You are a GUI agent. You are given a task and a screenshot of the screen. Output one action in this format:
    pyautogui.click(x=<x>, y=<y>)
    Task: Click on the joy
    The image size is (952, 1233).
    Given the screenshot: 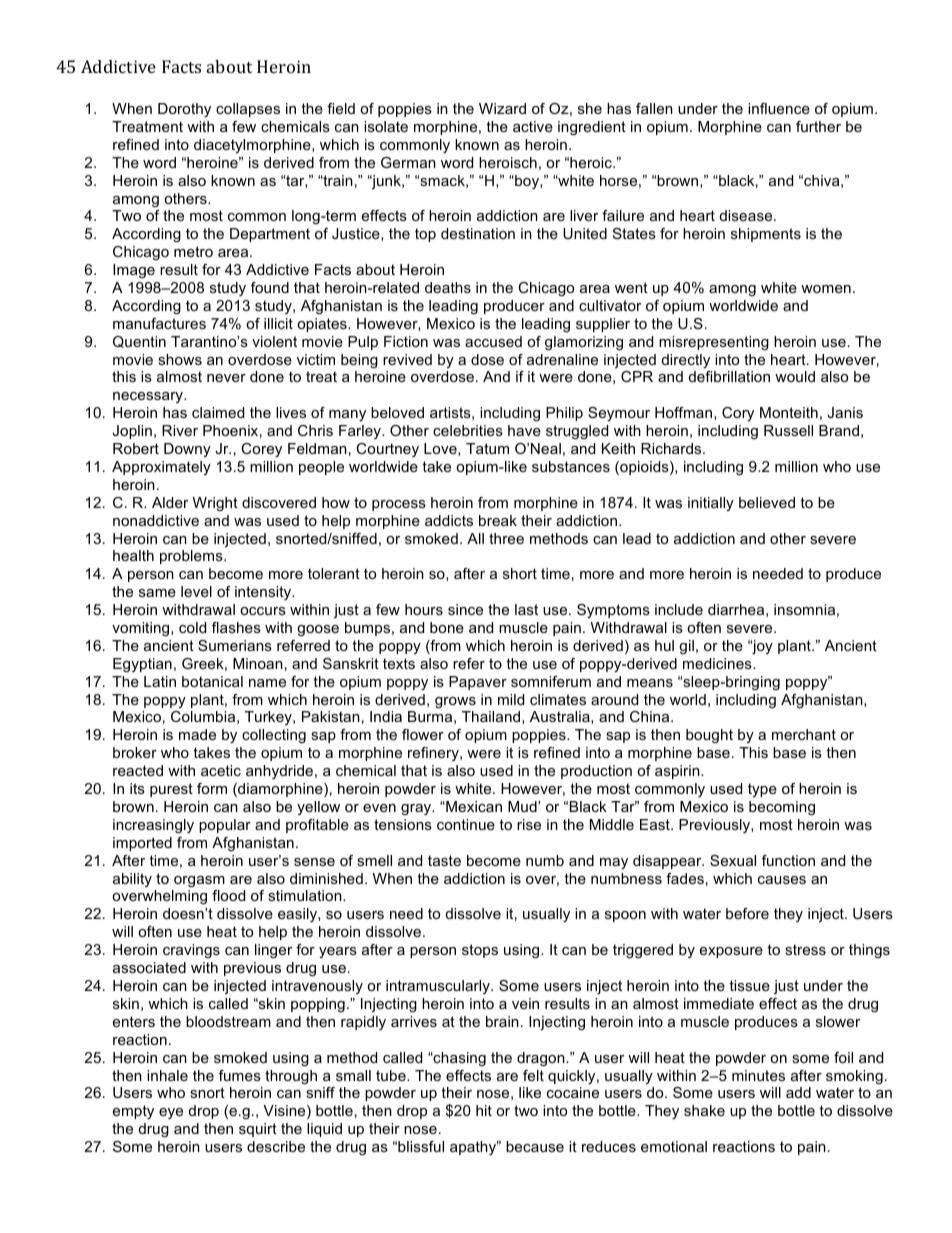 What is the action you would take?
    pyautogui.click(x=761, y=647)
